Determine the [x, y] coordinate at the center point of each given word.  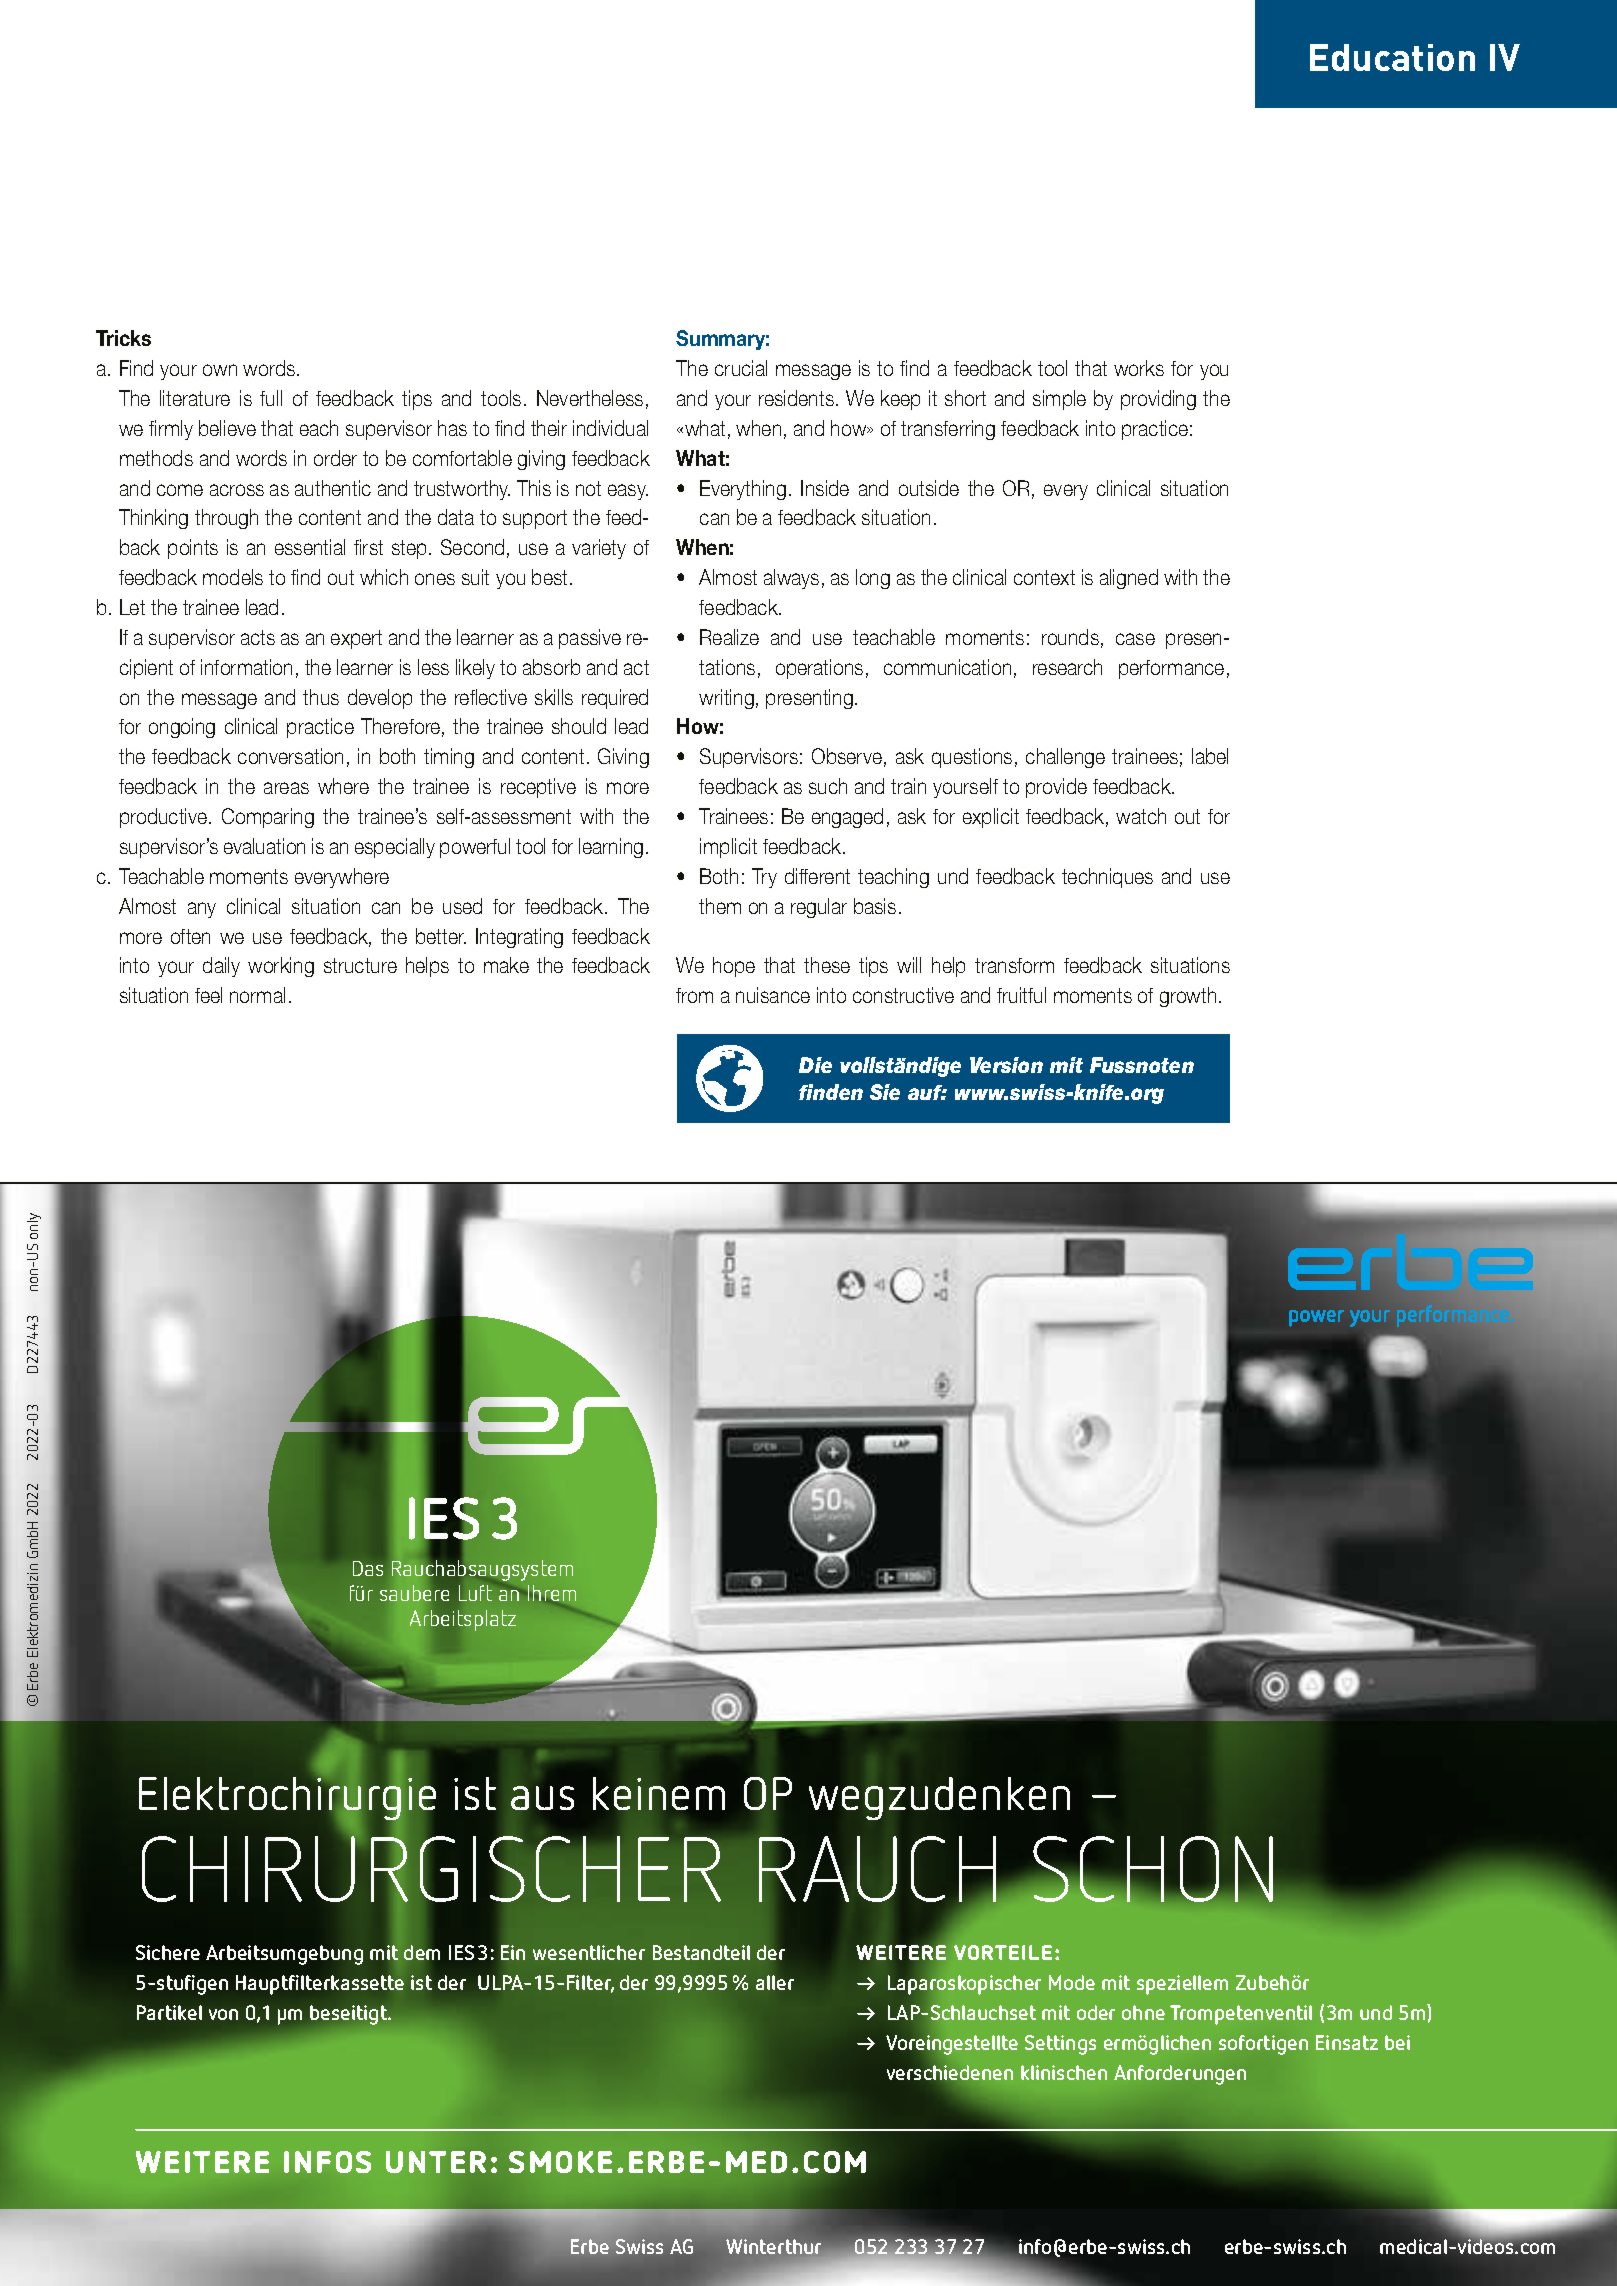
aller [775, 1982]
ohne [1143, 2012]
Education [1392, 57]
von [223, 2014]
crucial [741, 368]
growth [1188, 997]
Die [815, 1065]
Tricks [123, 338]
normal [257, 995]
